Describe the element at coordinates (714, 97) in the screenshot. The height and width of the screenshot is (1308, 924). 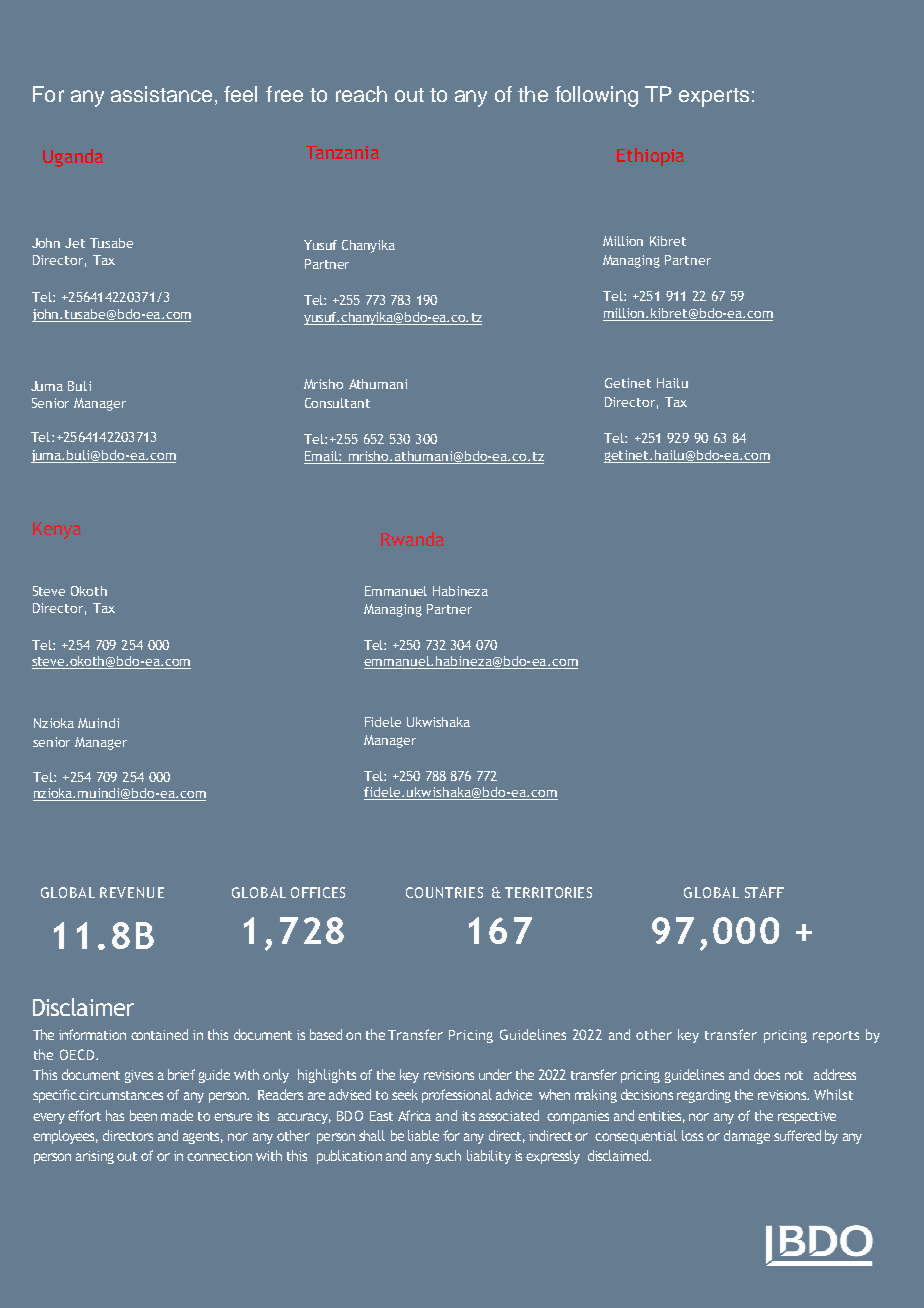
I see `experts` at that location.
